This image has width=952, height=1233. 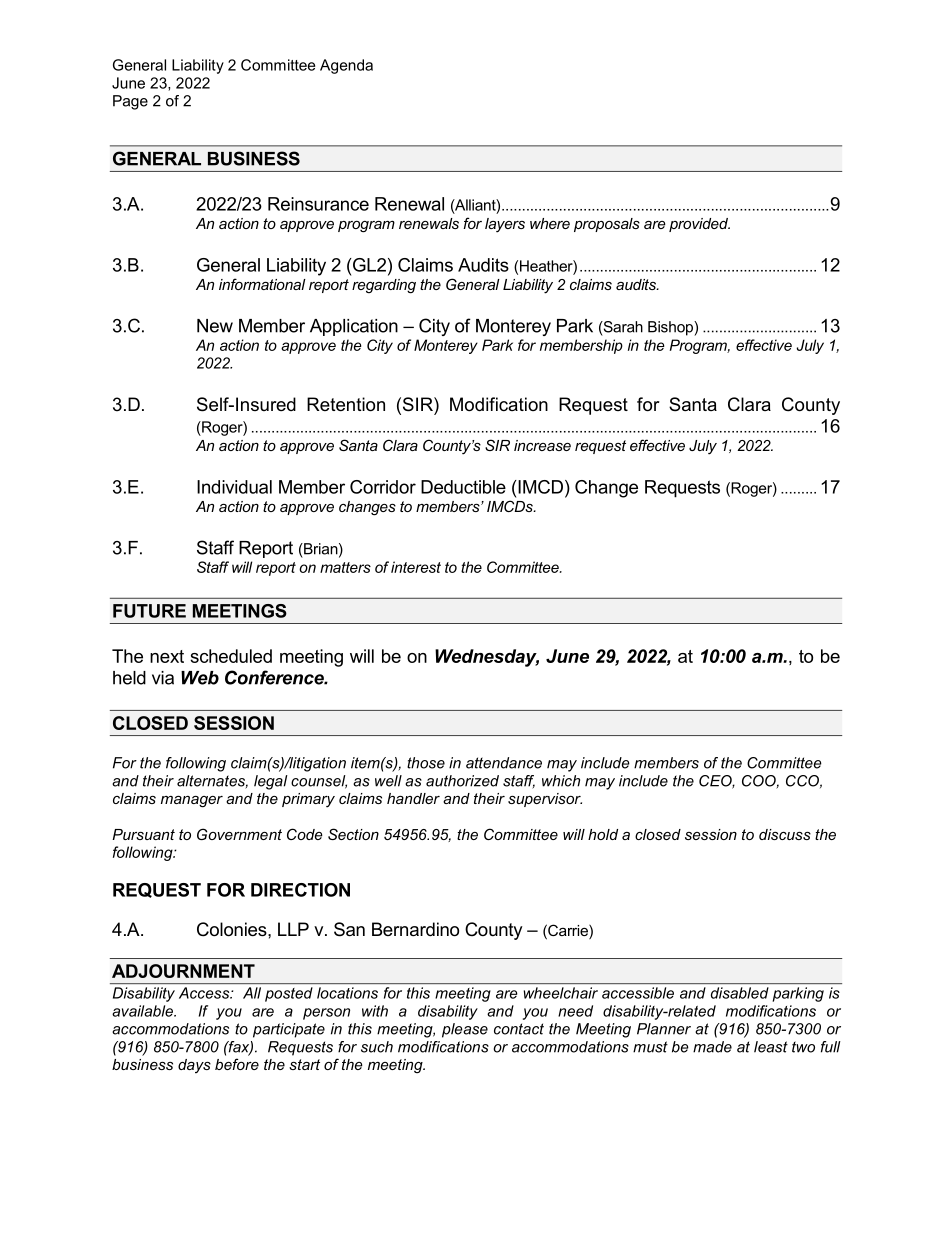 I want to click on proposals, so click(x=607, y=225).
